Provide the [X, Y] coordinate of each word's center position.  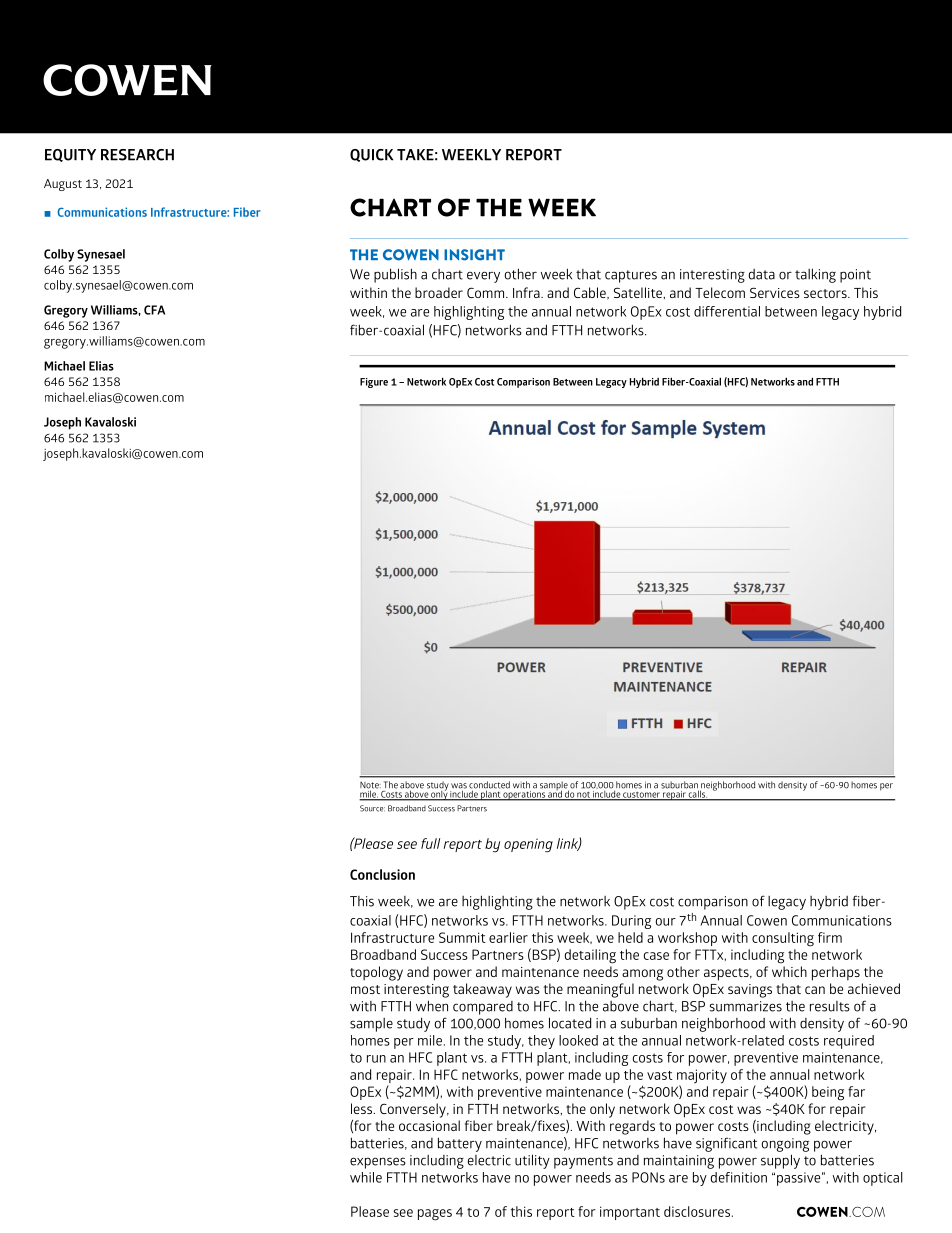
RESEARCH [137, 155]
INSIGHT [474, 255]
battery [460, 1144]
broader [439, 292]
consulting [783, 939]
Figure [374, 383]
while [366, 1177]
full [430, 843]
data [761, 274]
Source [372, 808]
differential [727, 311]
